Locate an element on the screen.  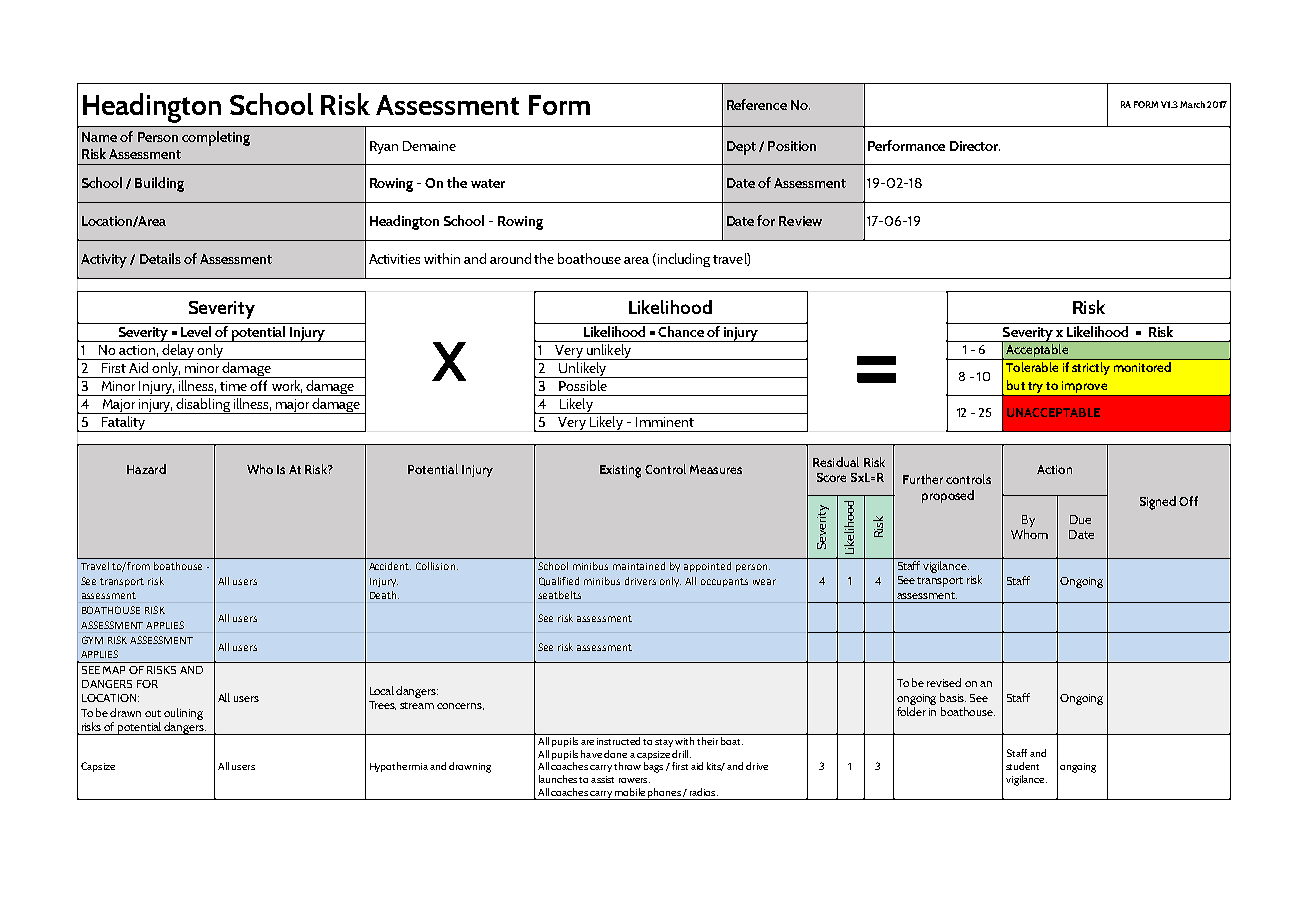
Dept is located at coordinates (741, 148).
